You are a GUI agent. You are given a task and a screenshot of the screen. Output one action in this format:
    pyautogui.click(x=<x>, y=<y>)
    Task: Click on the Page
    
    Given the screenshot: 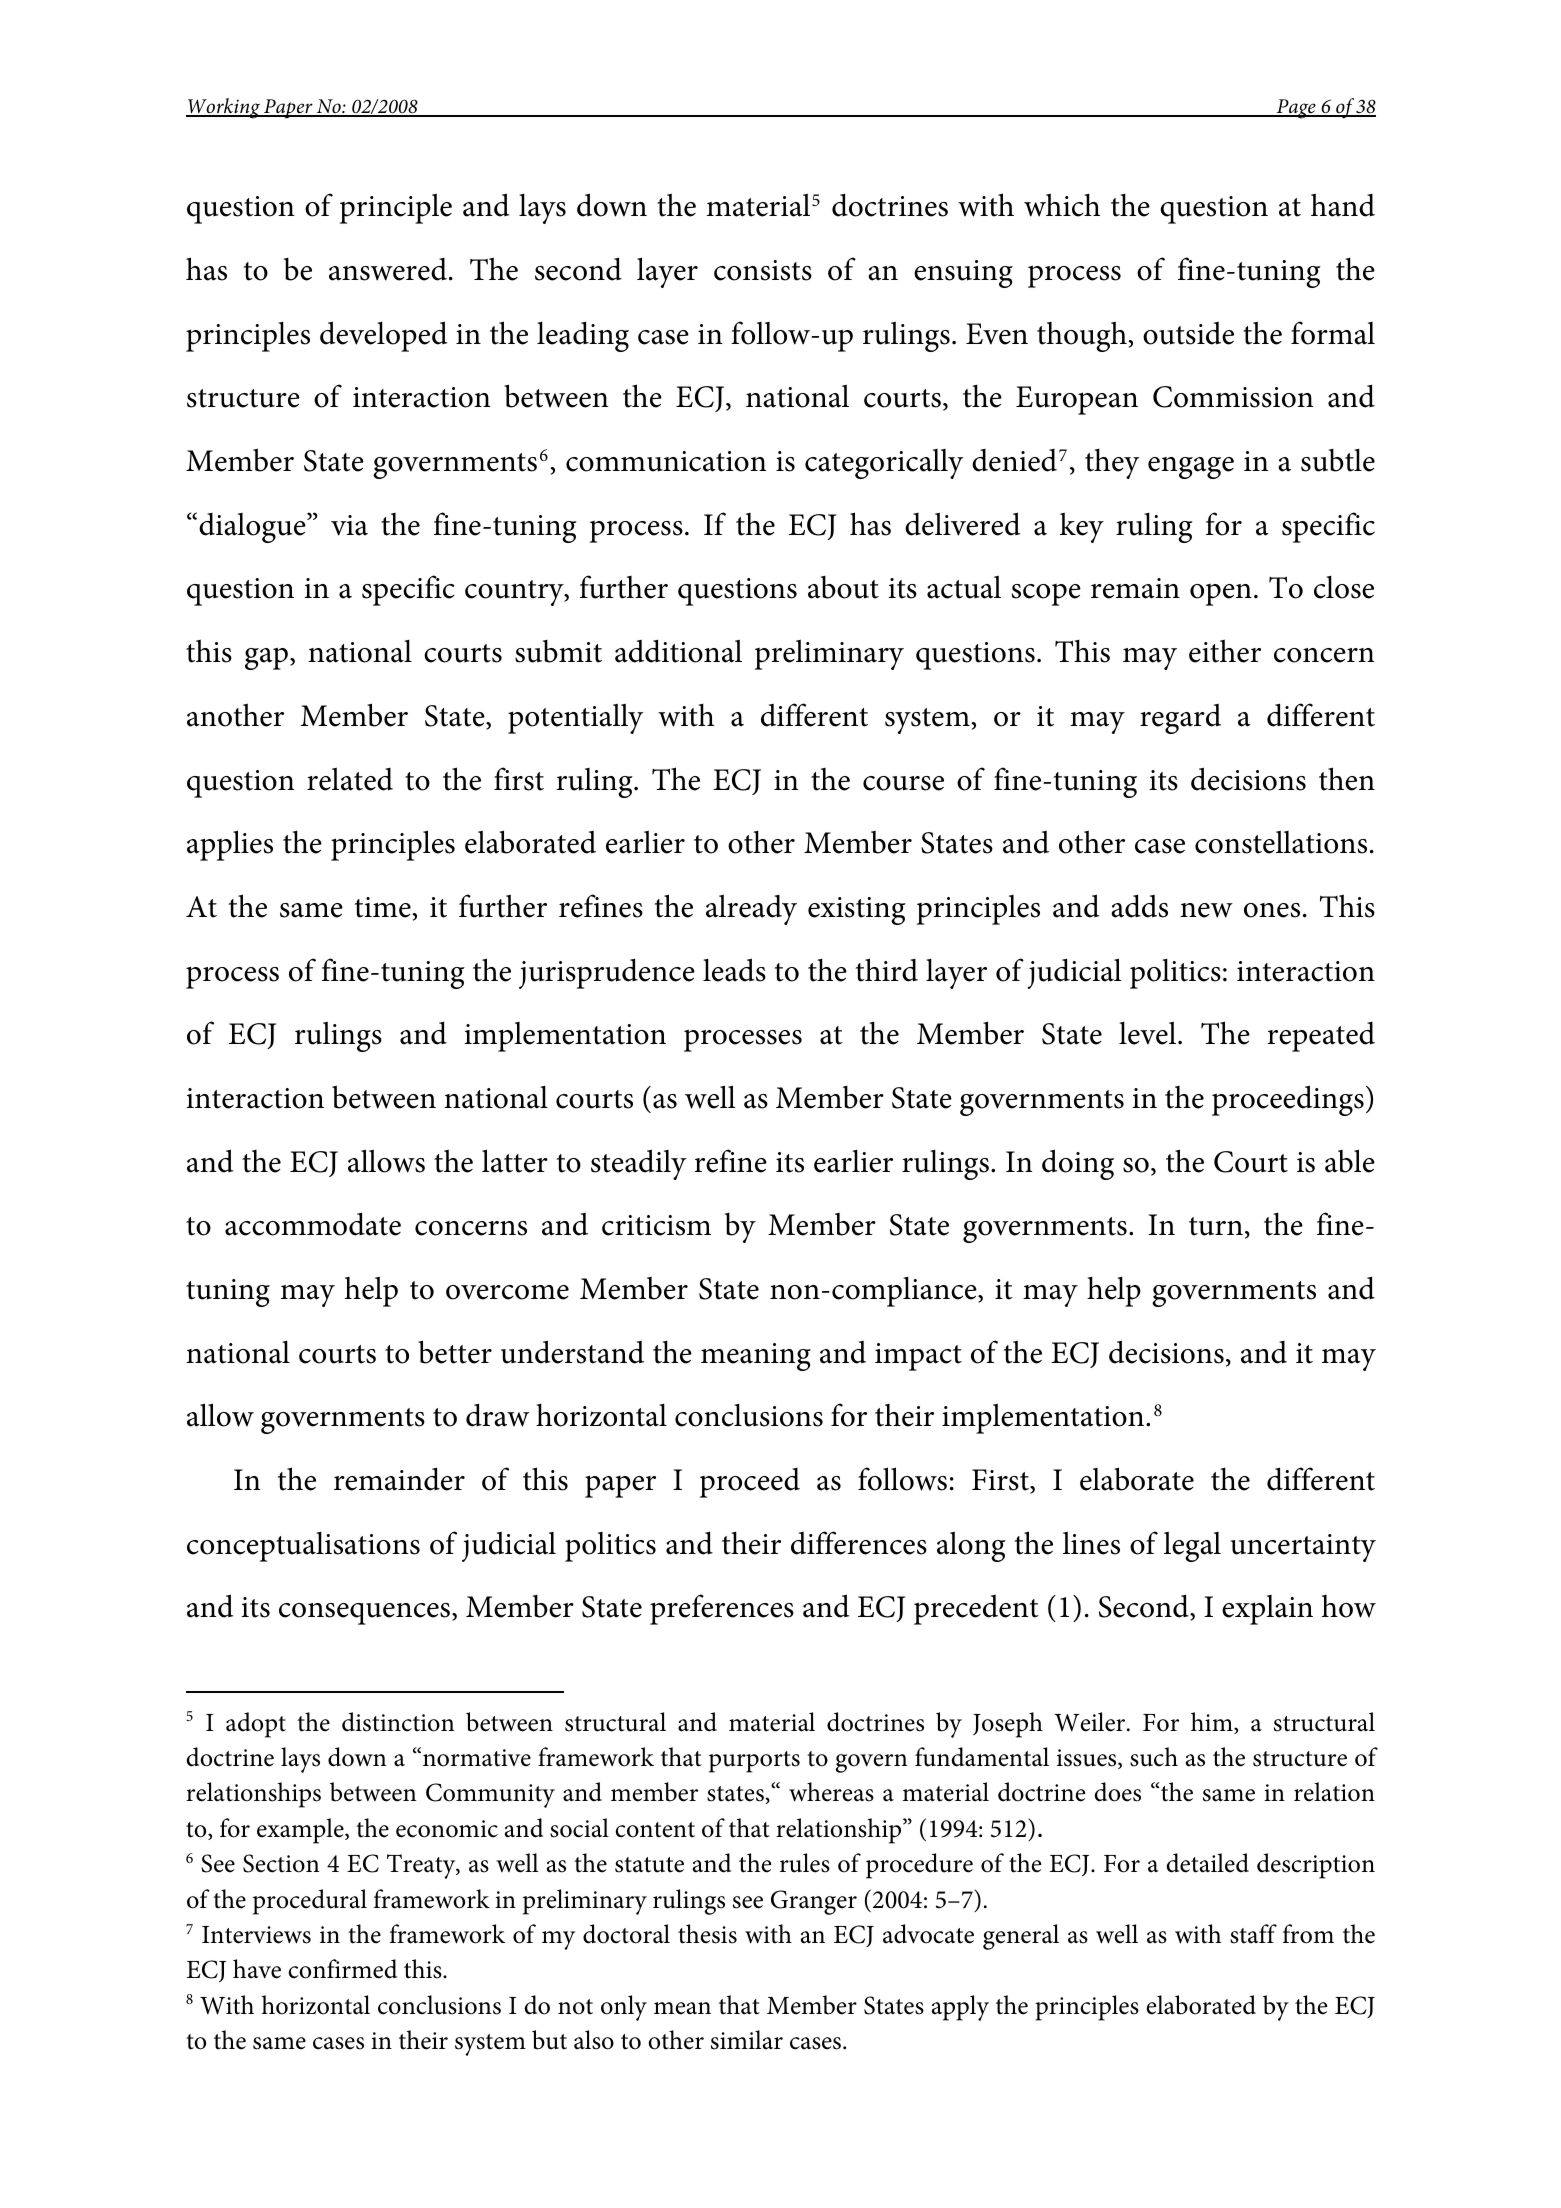 What is the action you would take?
    pyautogui.click(x=1296, y=109)
